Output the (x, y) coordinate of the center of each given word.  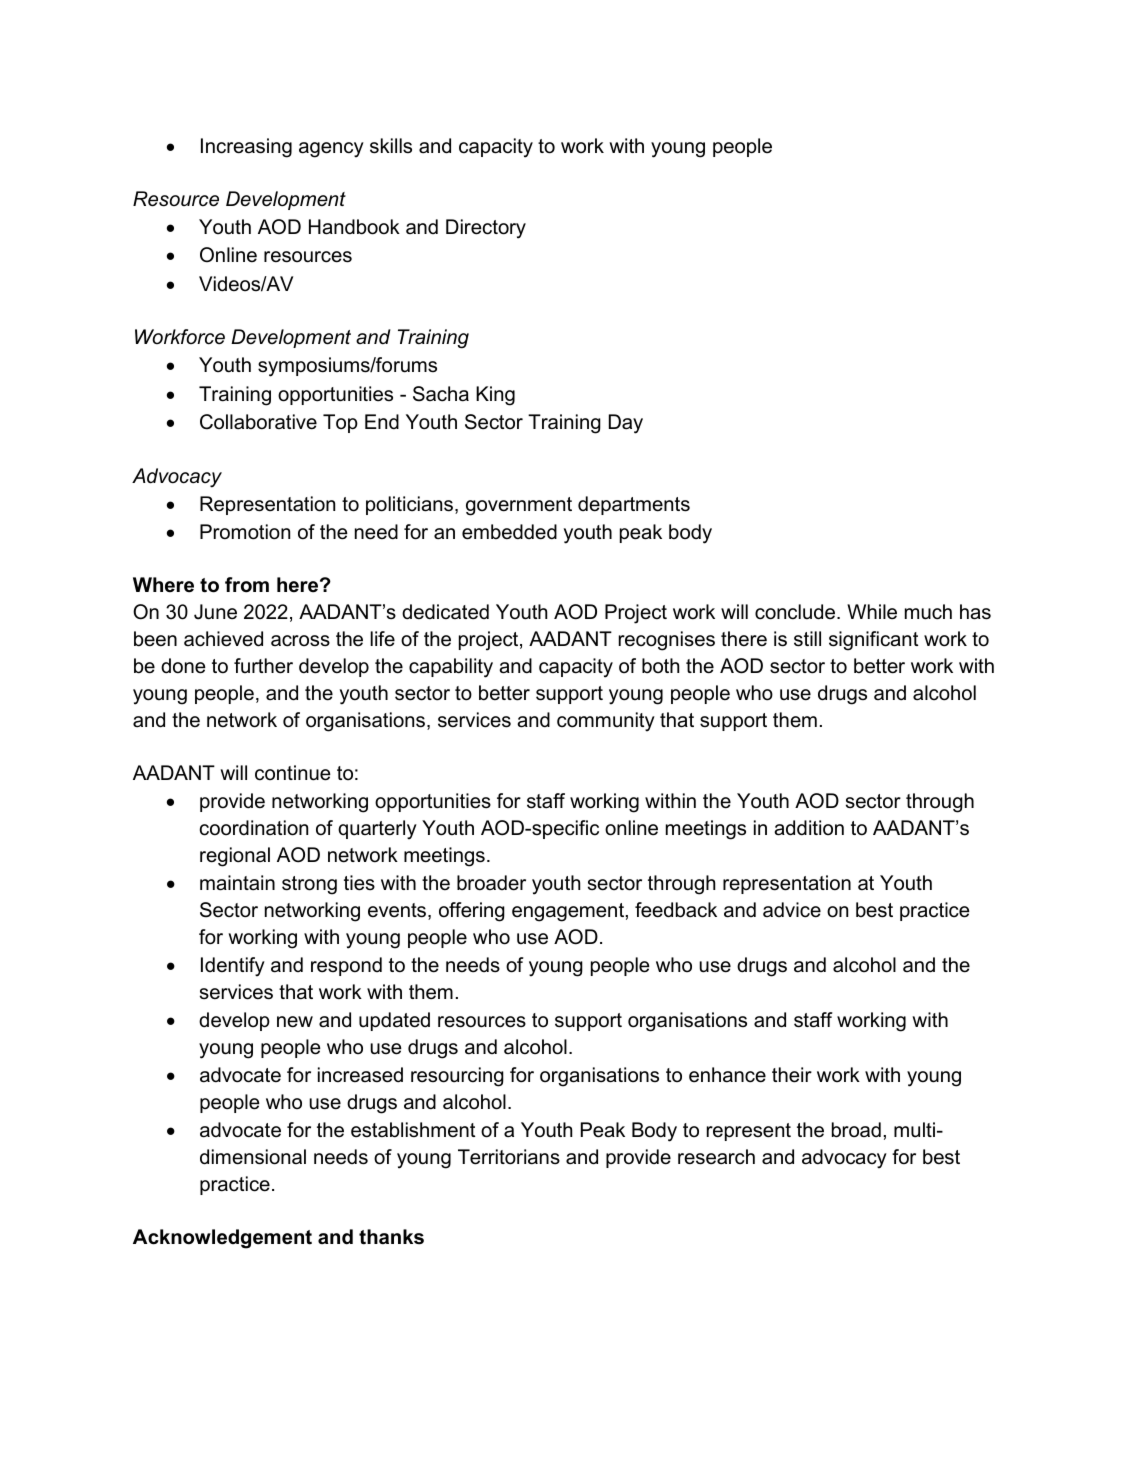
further (263, 666)
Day (626, 424)
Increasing (246, 148)
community (606, 722)
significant (873, 641)
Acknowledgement (222, 1239)
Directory (486, 229)
